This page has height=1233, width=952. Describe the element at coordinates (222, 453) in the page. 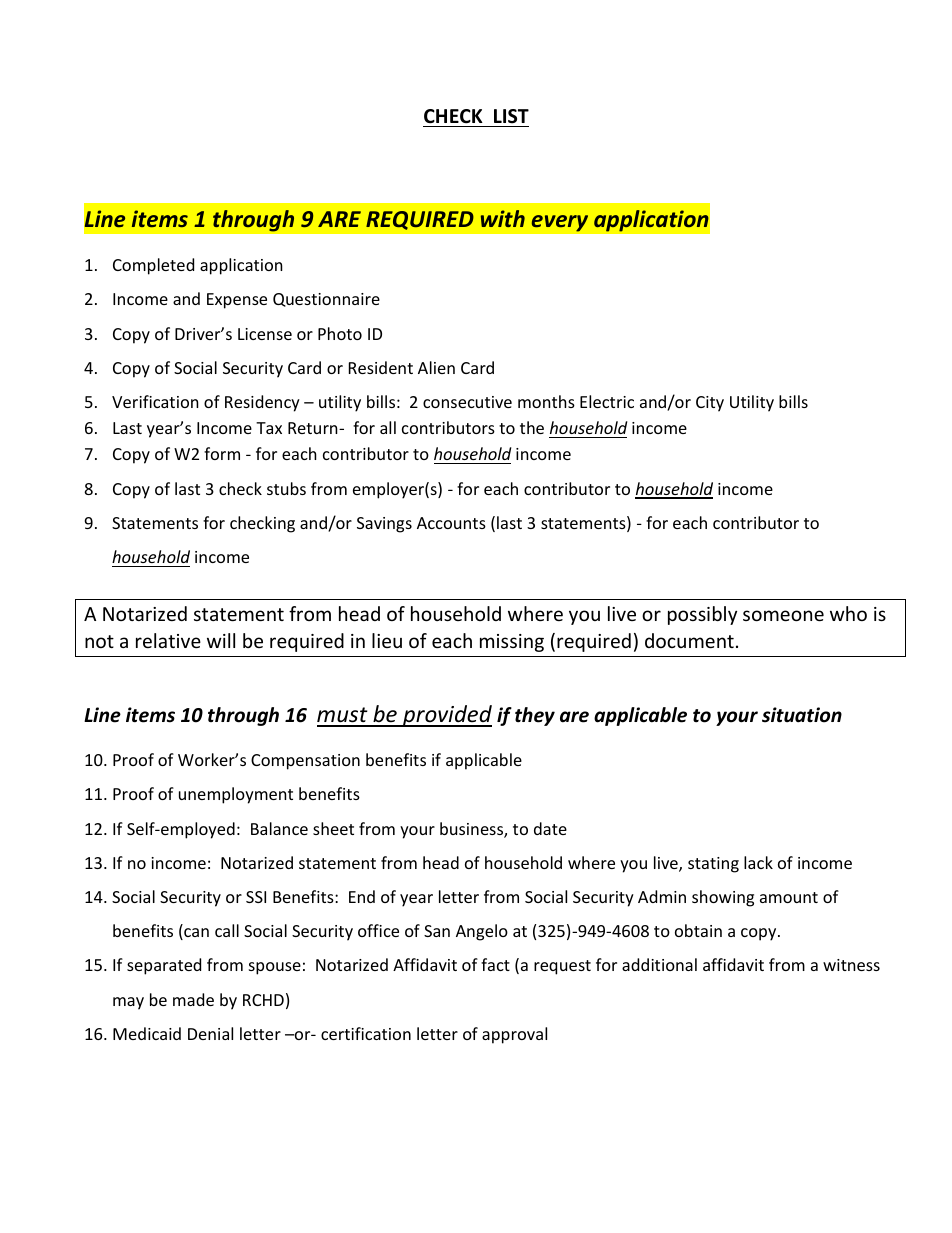

I see `form` at that location.
